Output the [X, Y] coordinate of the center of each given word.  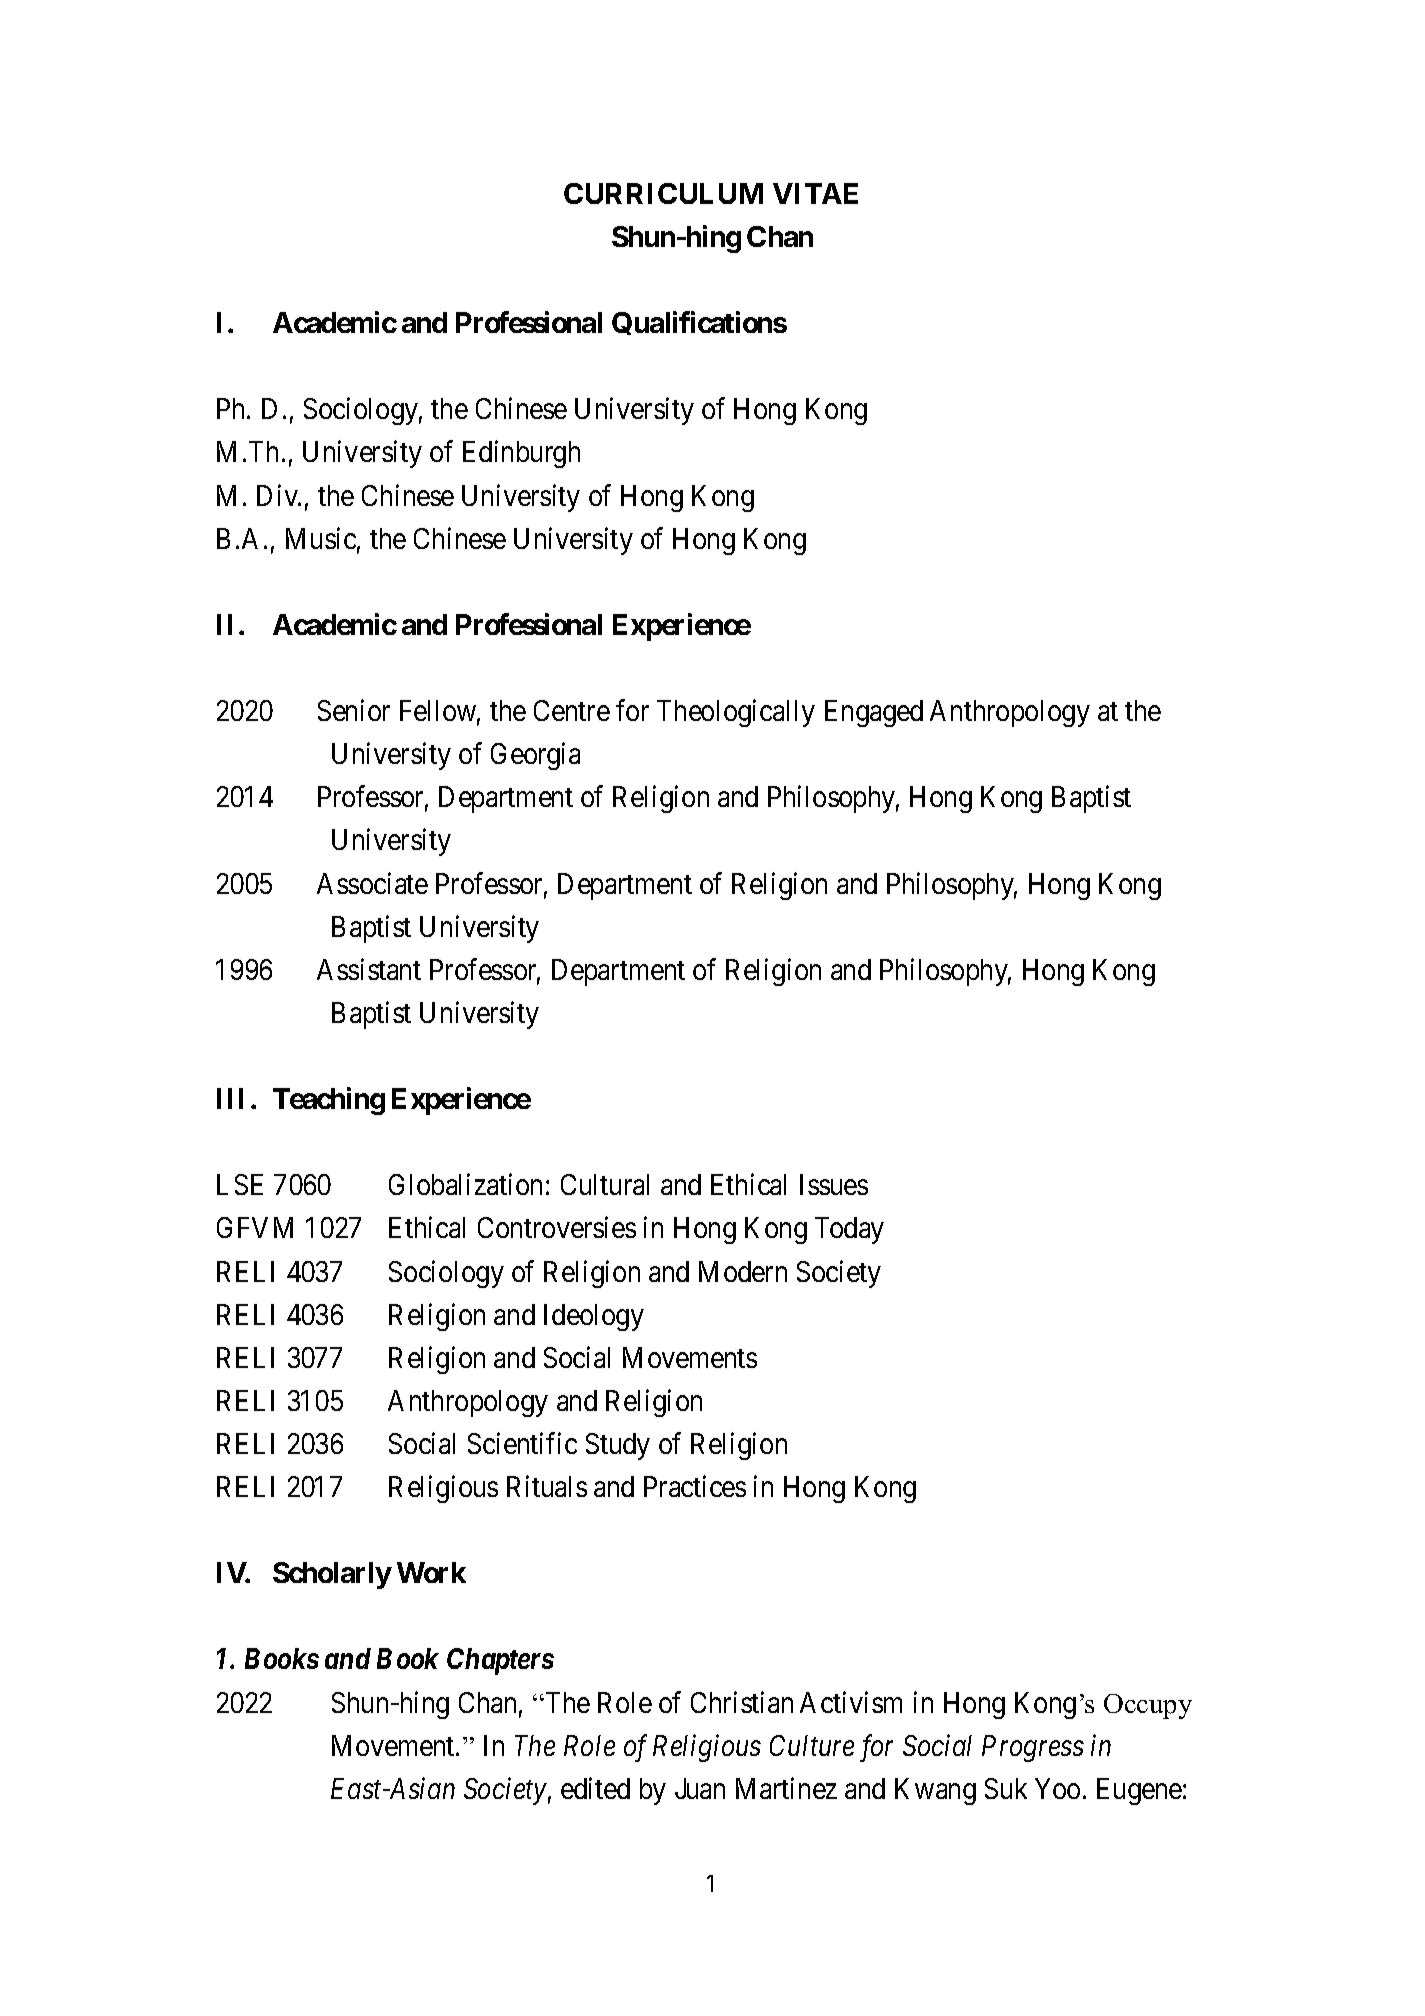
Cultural [605, 1184]
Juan [700, 1788]
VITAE [815, 193]
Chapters [500, 1661]
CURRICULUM [663, 193]
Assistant [369, 969]
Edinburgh [521, 454]
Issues [834, 1184]
